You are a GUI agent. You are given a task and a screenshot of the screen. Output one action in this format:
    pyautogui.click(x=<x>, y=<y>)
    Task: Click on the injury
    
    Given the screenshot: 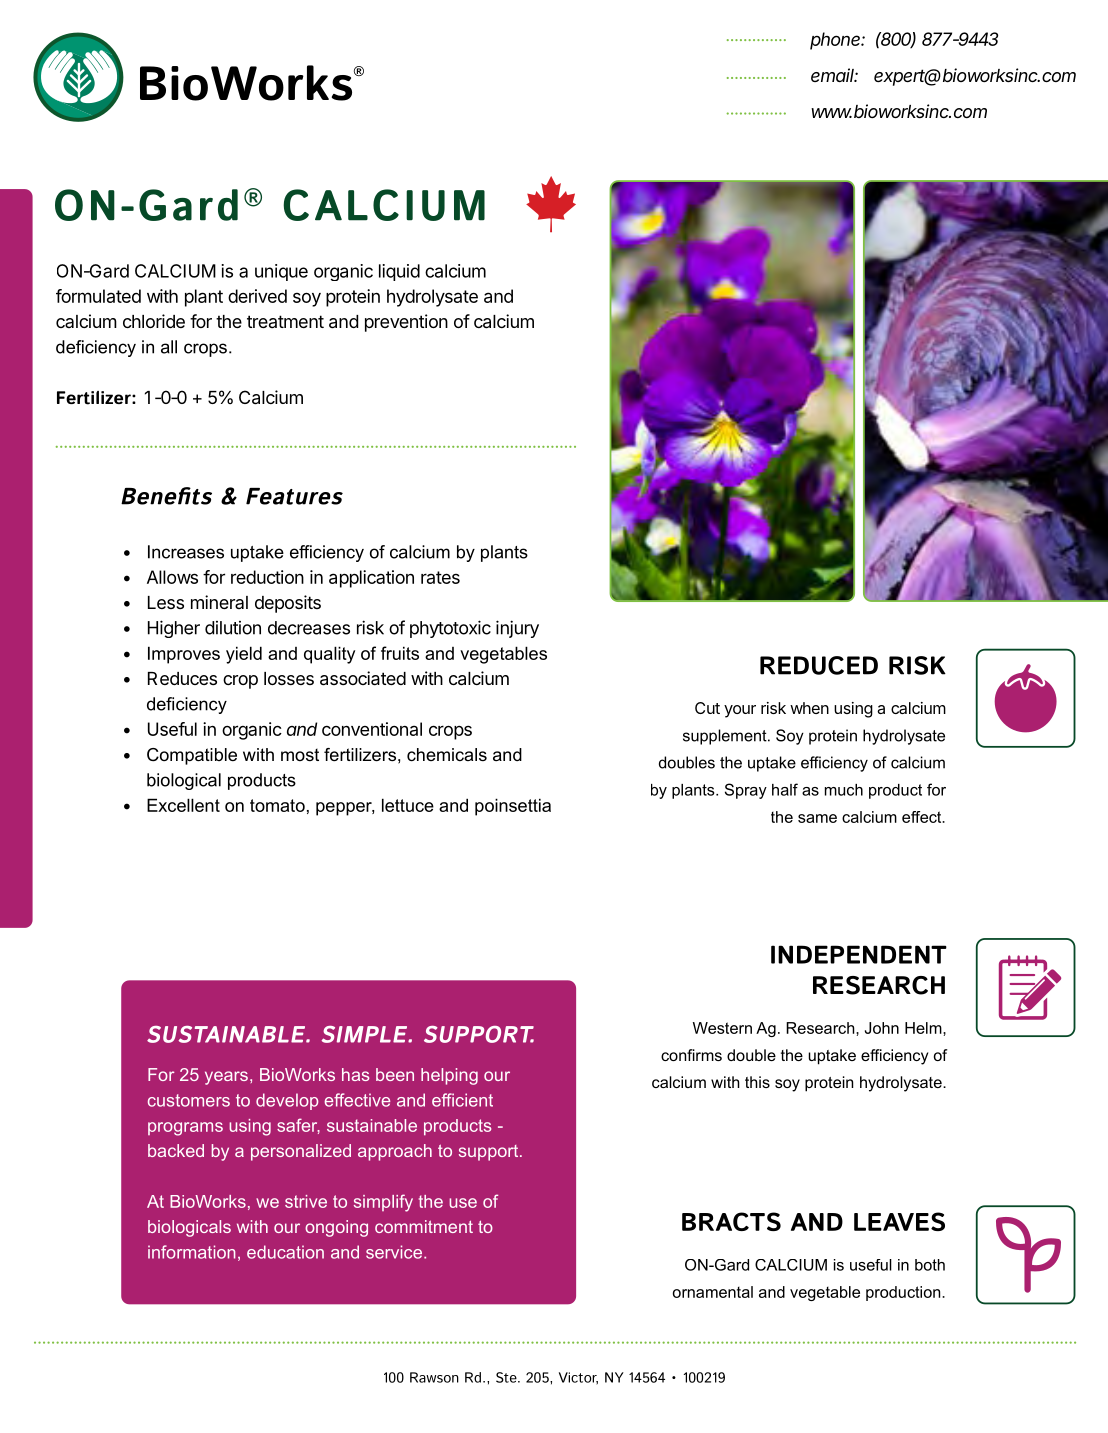 What is the action you would take?
    pyautogui.click(x=517, y=629)
